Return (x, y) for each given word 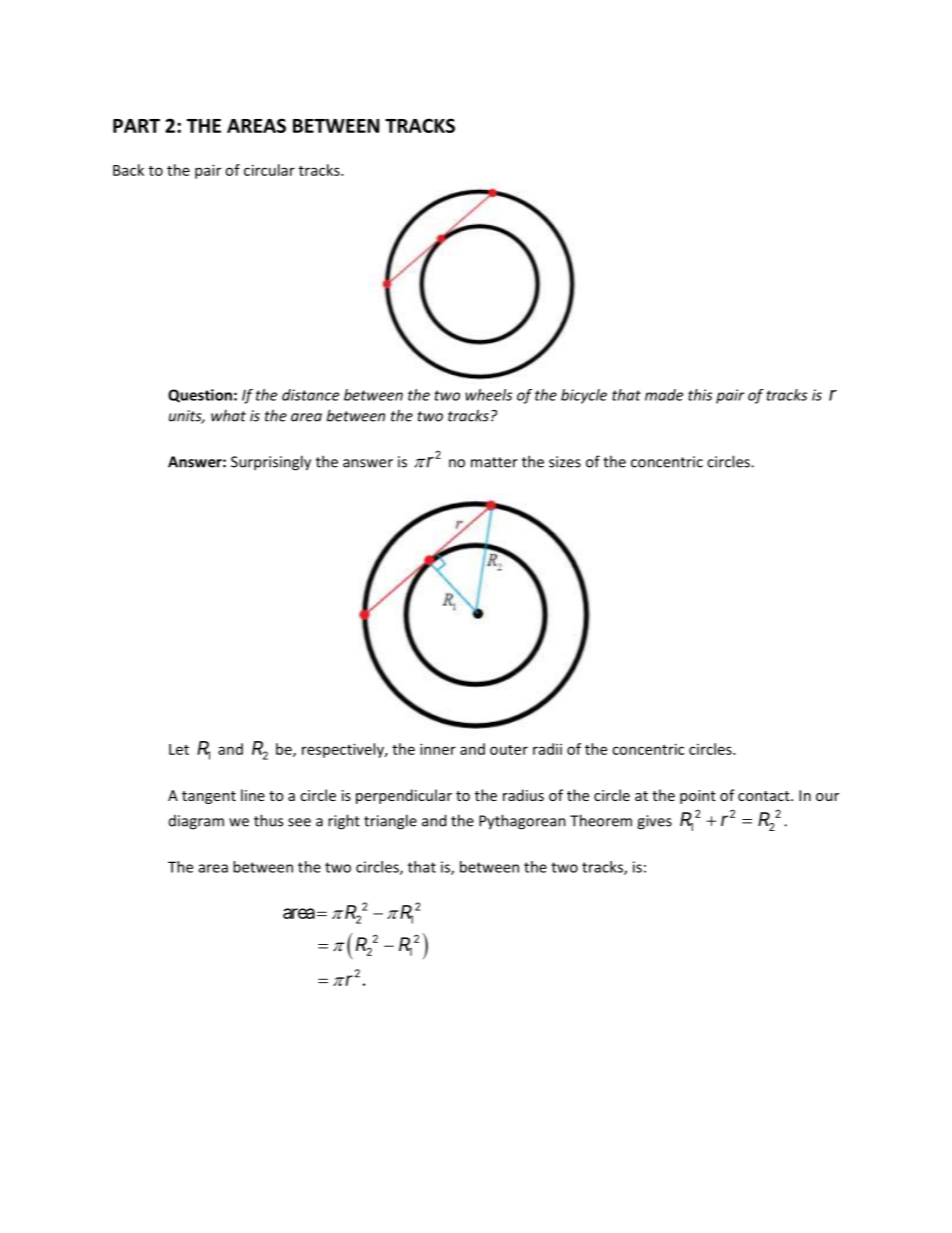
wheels (488, 395)
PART (136, 126)
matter (494, 462)
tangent (209, 797)
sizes (565, 462)
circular (269, 170)
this (700, 395)
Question (200, 396)
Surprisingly (271, 463)
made (664, 395)
